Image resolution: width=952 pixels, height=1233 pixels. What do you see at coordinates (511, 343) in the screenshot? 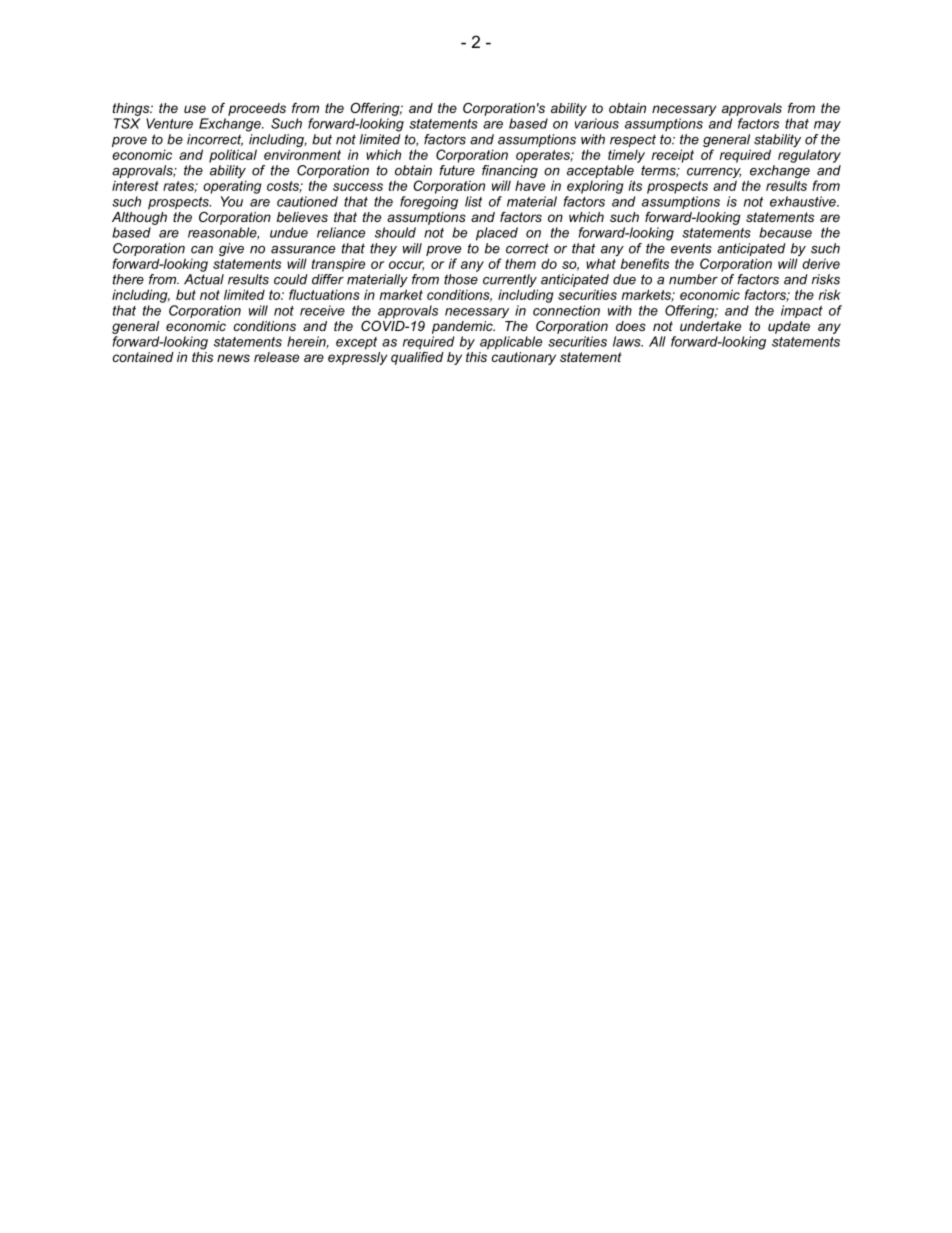
I see `applicable` at bounding box center [511, 343].
